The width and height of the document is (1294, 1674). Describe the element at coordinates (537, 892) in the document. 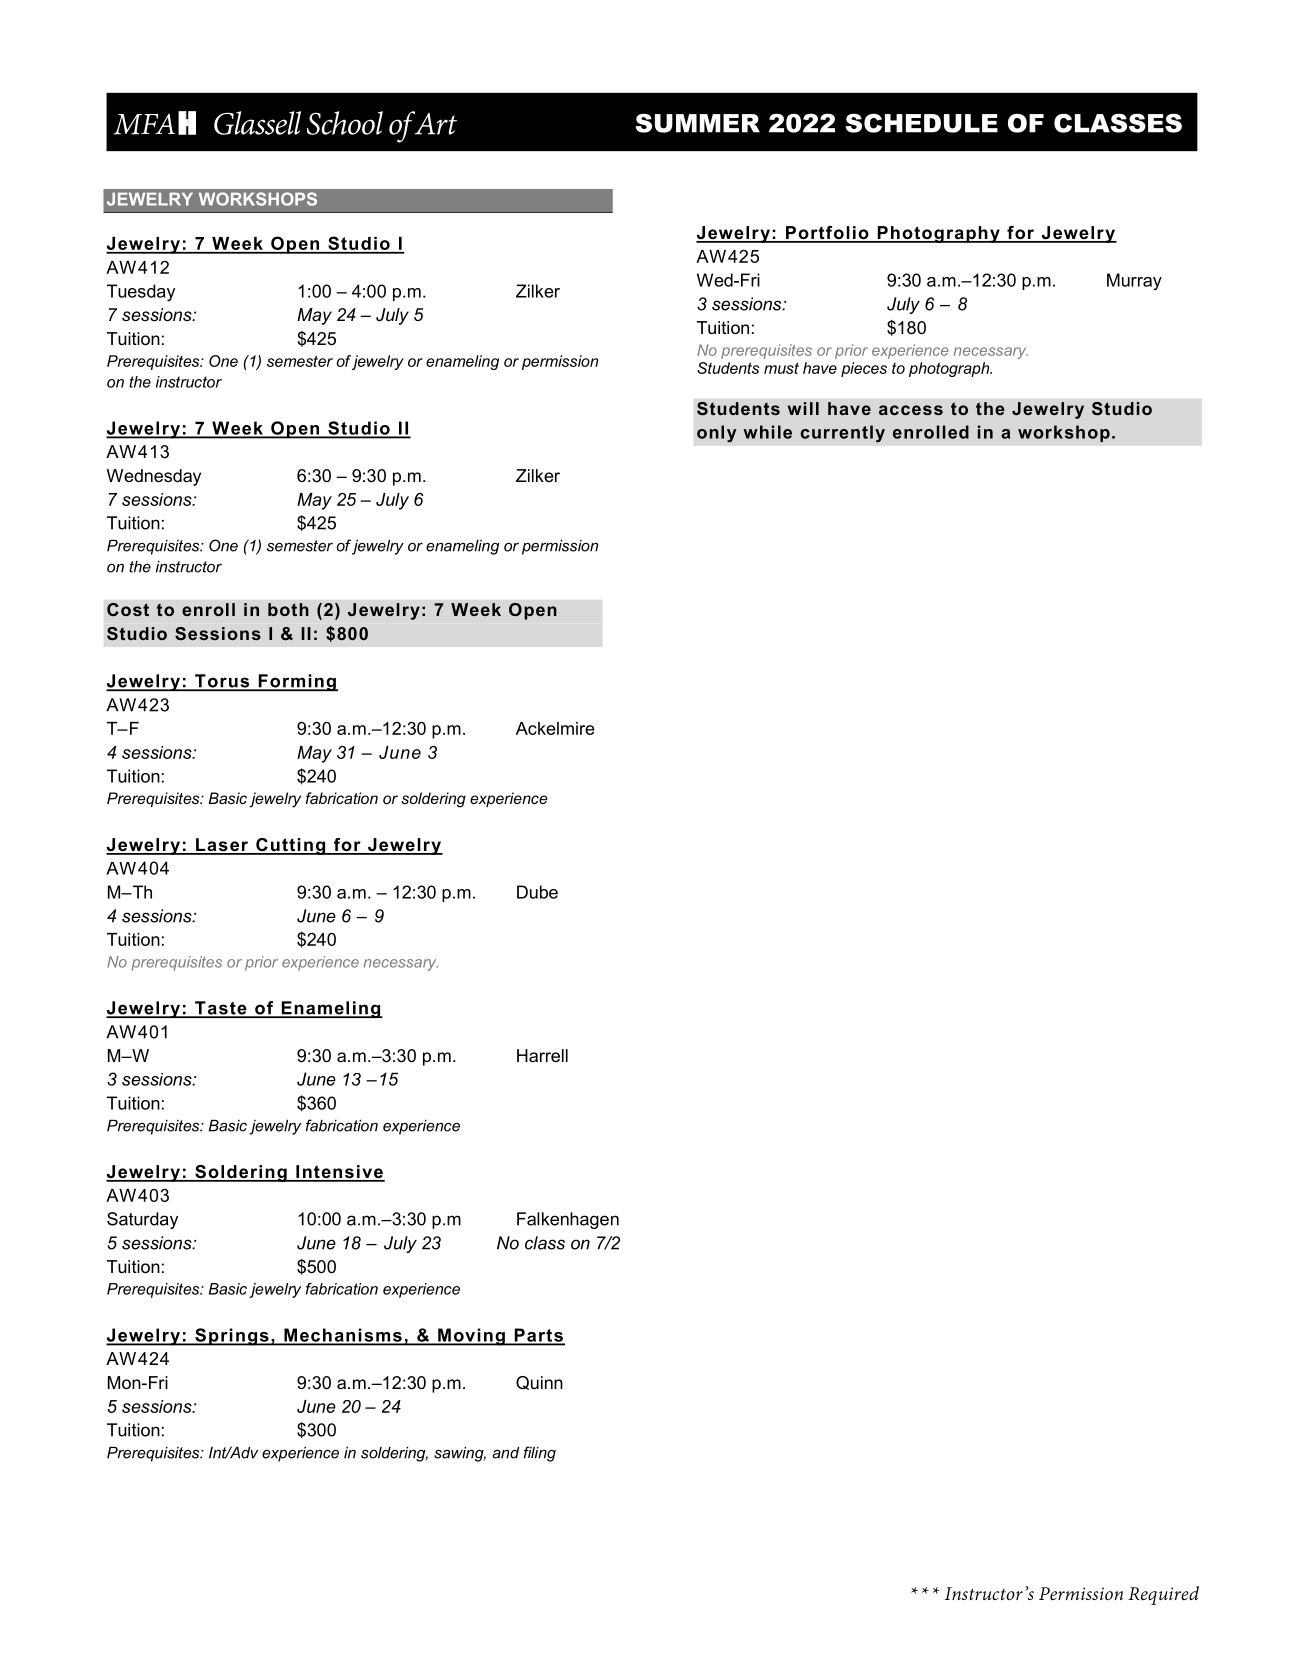

I see `Dube` at that location.
